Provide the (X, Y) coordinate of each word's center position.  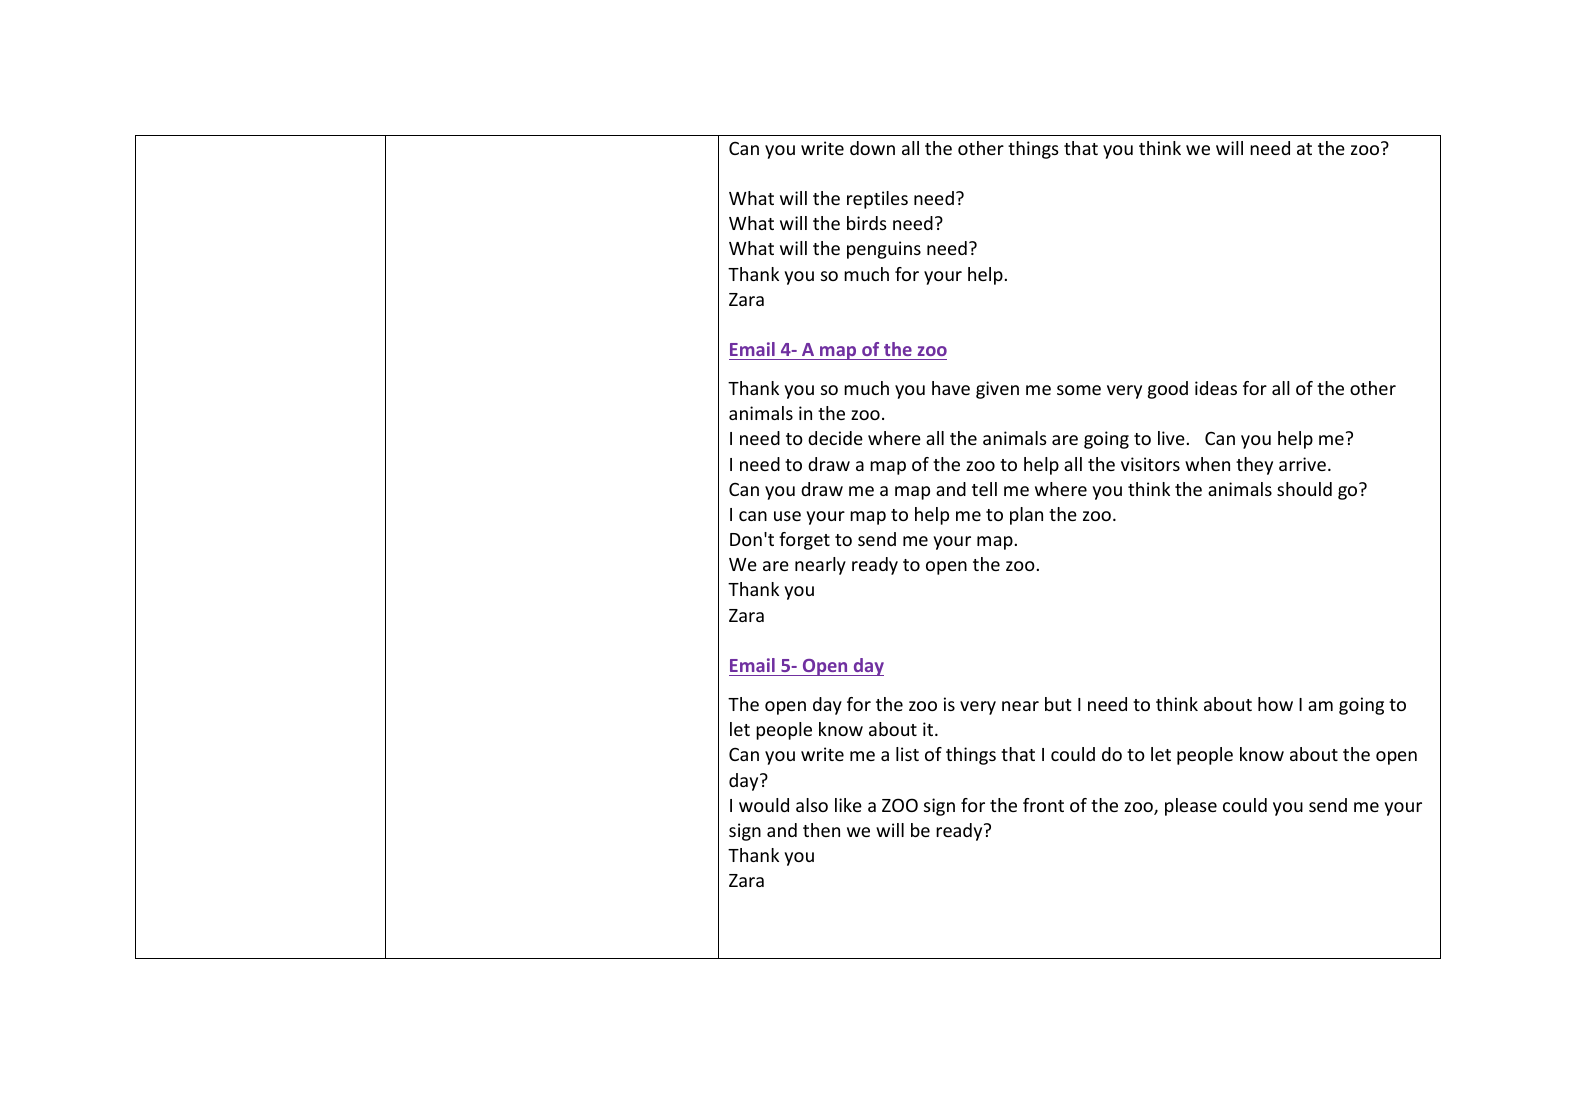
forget (804, 541)
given (997, 390)
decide (835, 438)
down (872, 148)
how (1275, 704)
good (1168, 390)
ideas (1216, 388)
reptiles (877, 200)
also (812, 805)
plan (1026, 516)
